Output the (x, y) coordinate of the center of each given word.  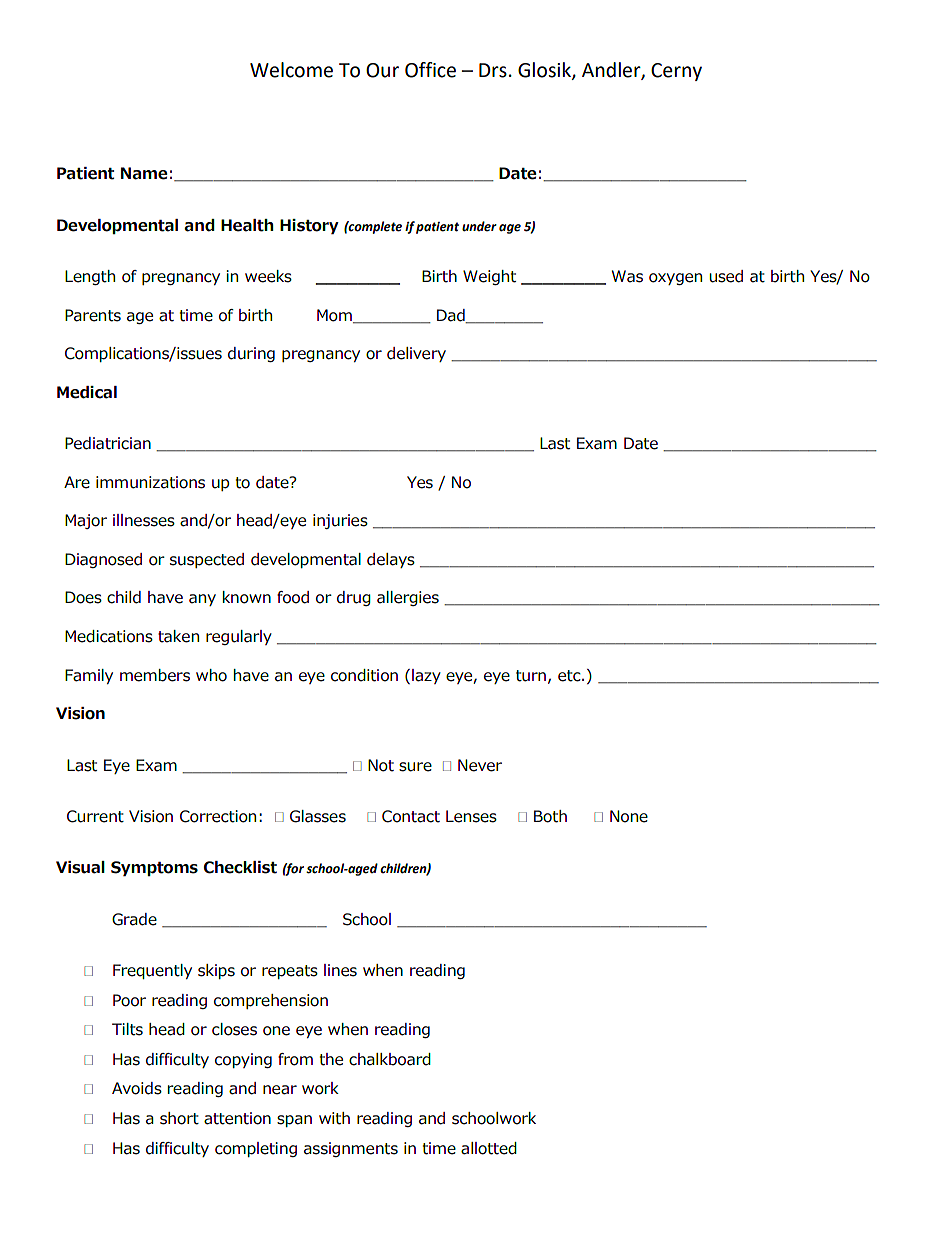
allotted (489, 1148)
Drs (493, 70)
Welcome (291, 70)
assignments (351, 1149)
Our (382, 70)
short (179, 1118)
